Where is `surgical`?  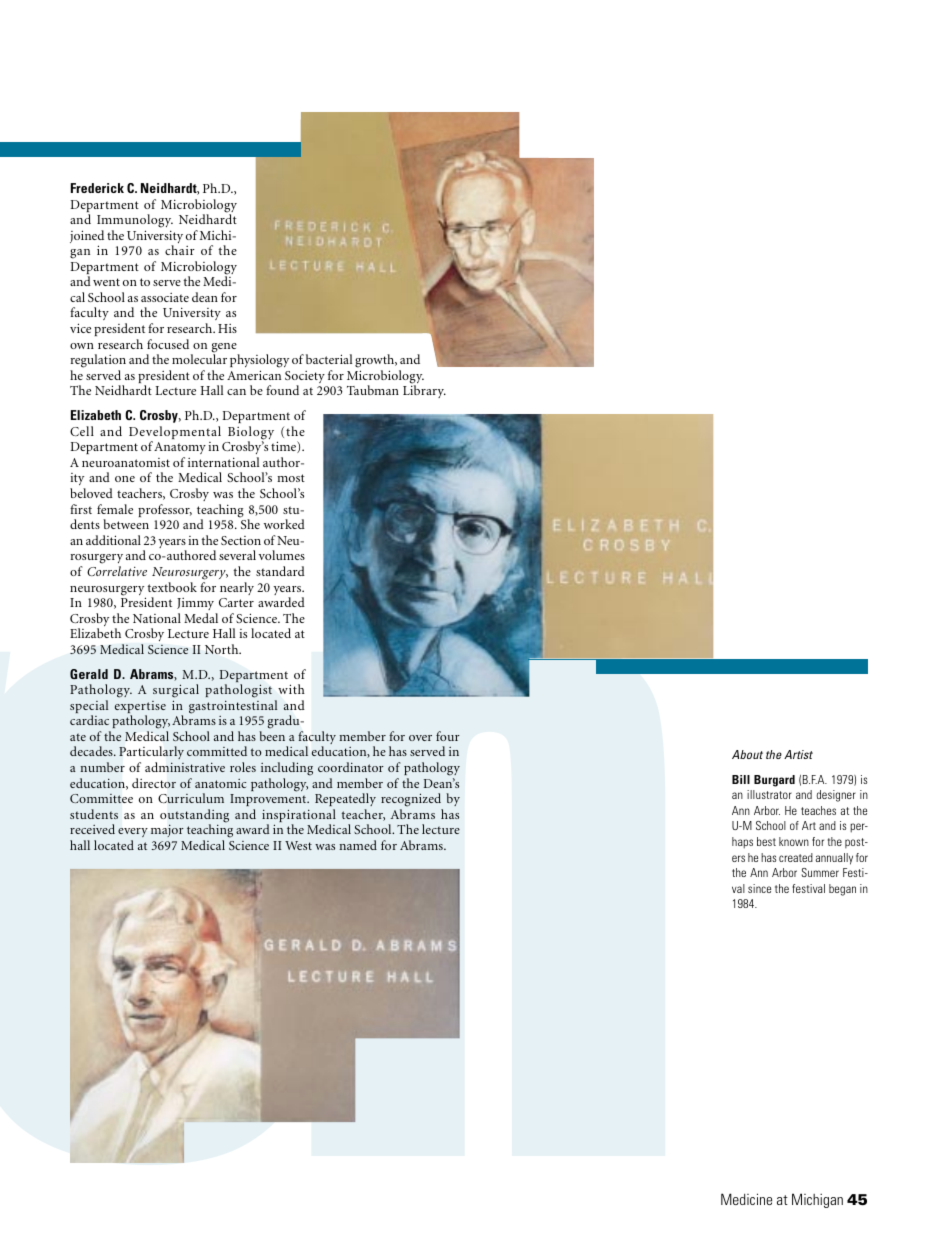
surgical is located at coordinates (176, 692).
